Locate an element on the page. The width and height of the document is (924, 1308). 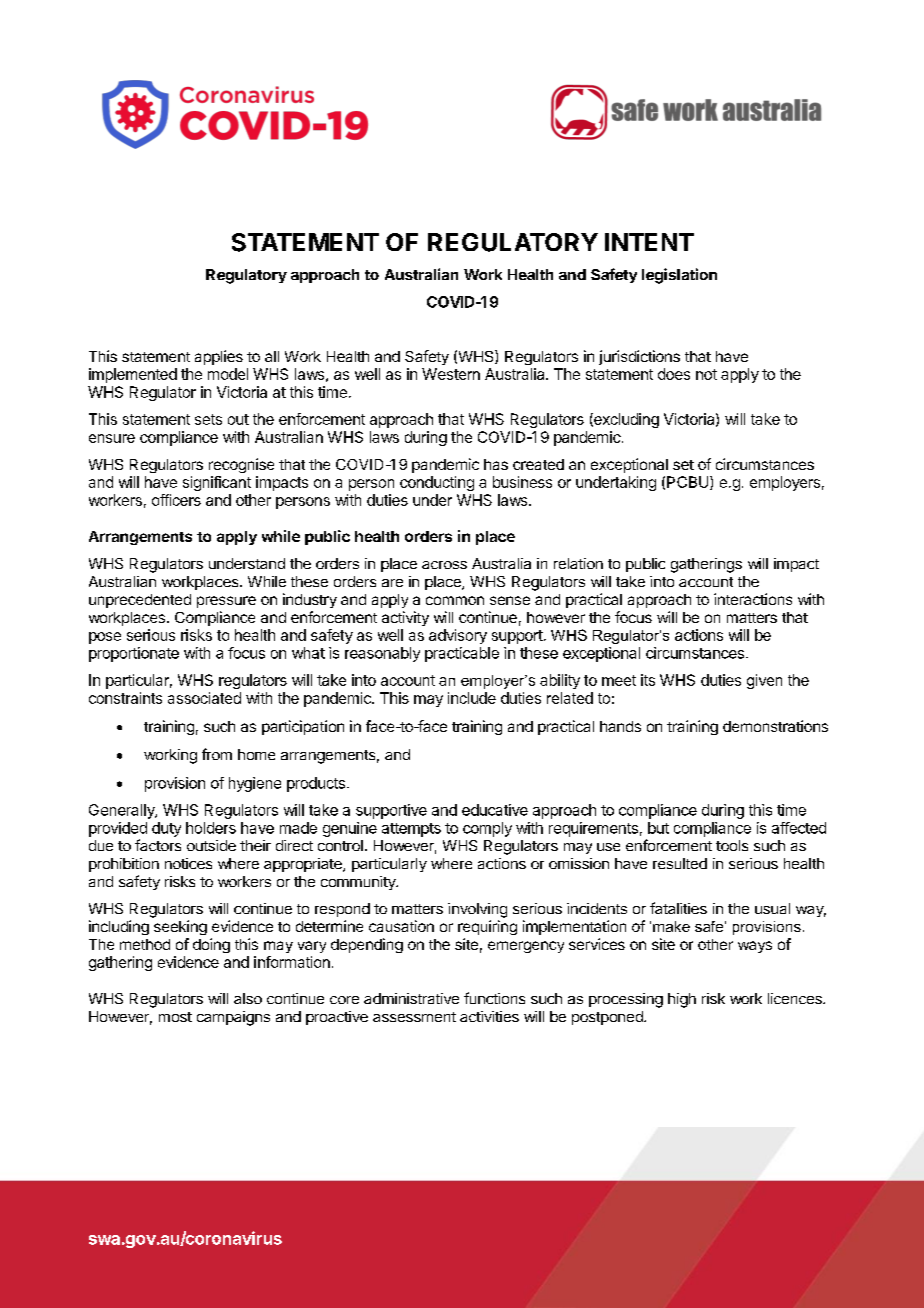
applies is located at coordinates (219, 357).
